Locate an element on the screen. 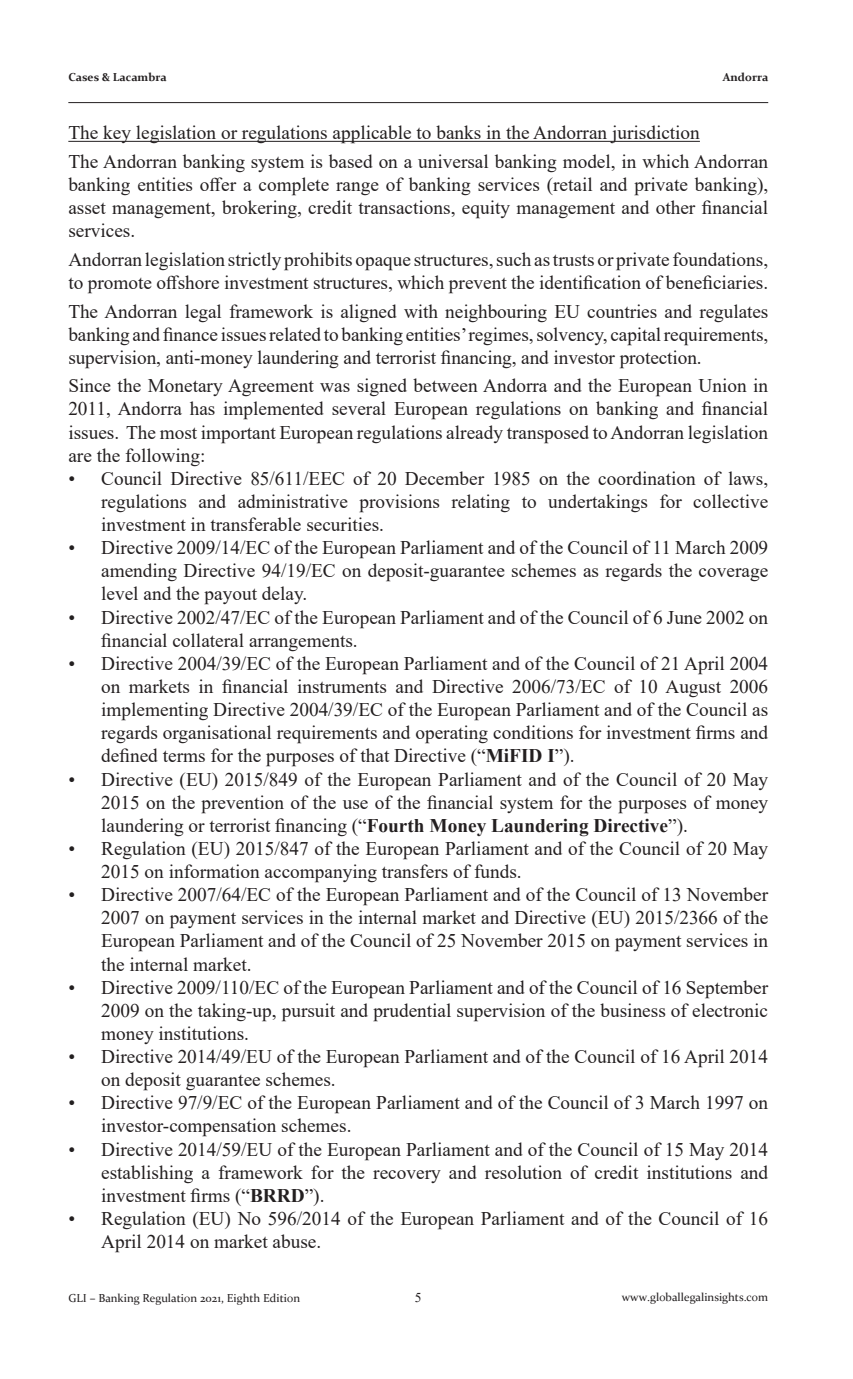 The height and width of the screenshot is (1379, 853). with is located at coordinates (421, 311).
